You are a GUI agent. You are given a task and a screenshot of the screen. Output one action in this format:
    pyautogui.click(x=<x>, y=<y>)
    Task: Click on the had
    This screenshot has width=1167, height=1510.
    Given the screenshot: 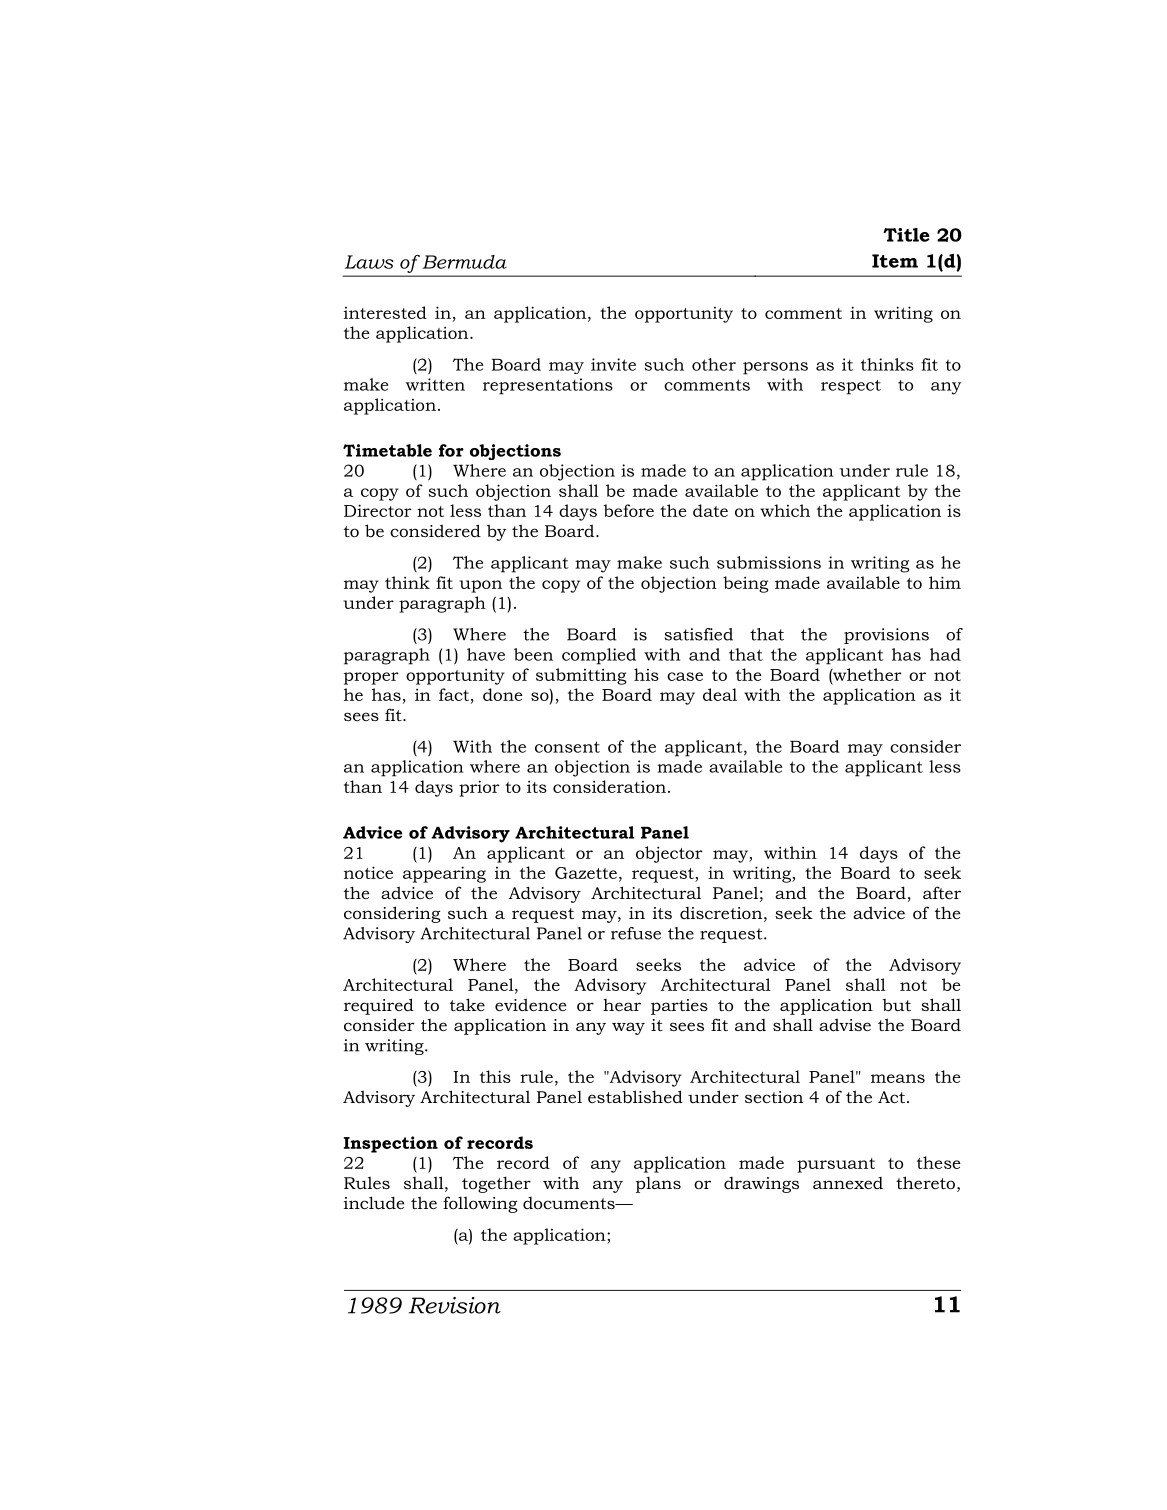 What is the action you would take?
    pyautogui.click(x=945, y=654)
